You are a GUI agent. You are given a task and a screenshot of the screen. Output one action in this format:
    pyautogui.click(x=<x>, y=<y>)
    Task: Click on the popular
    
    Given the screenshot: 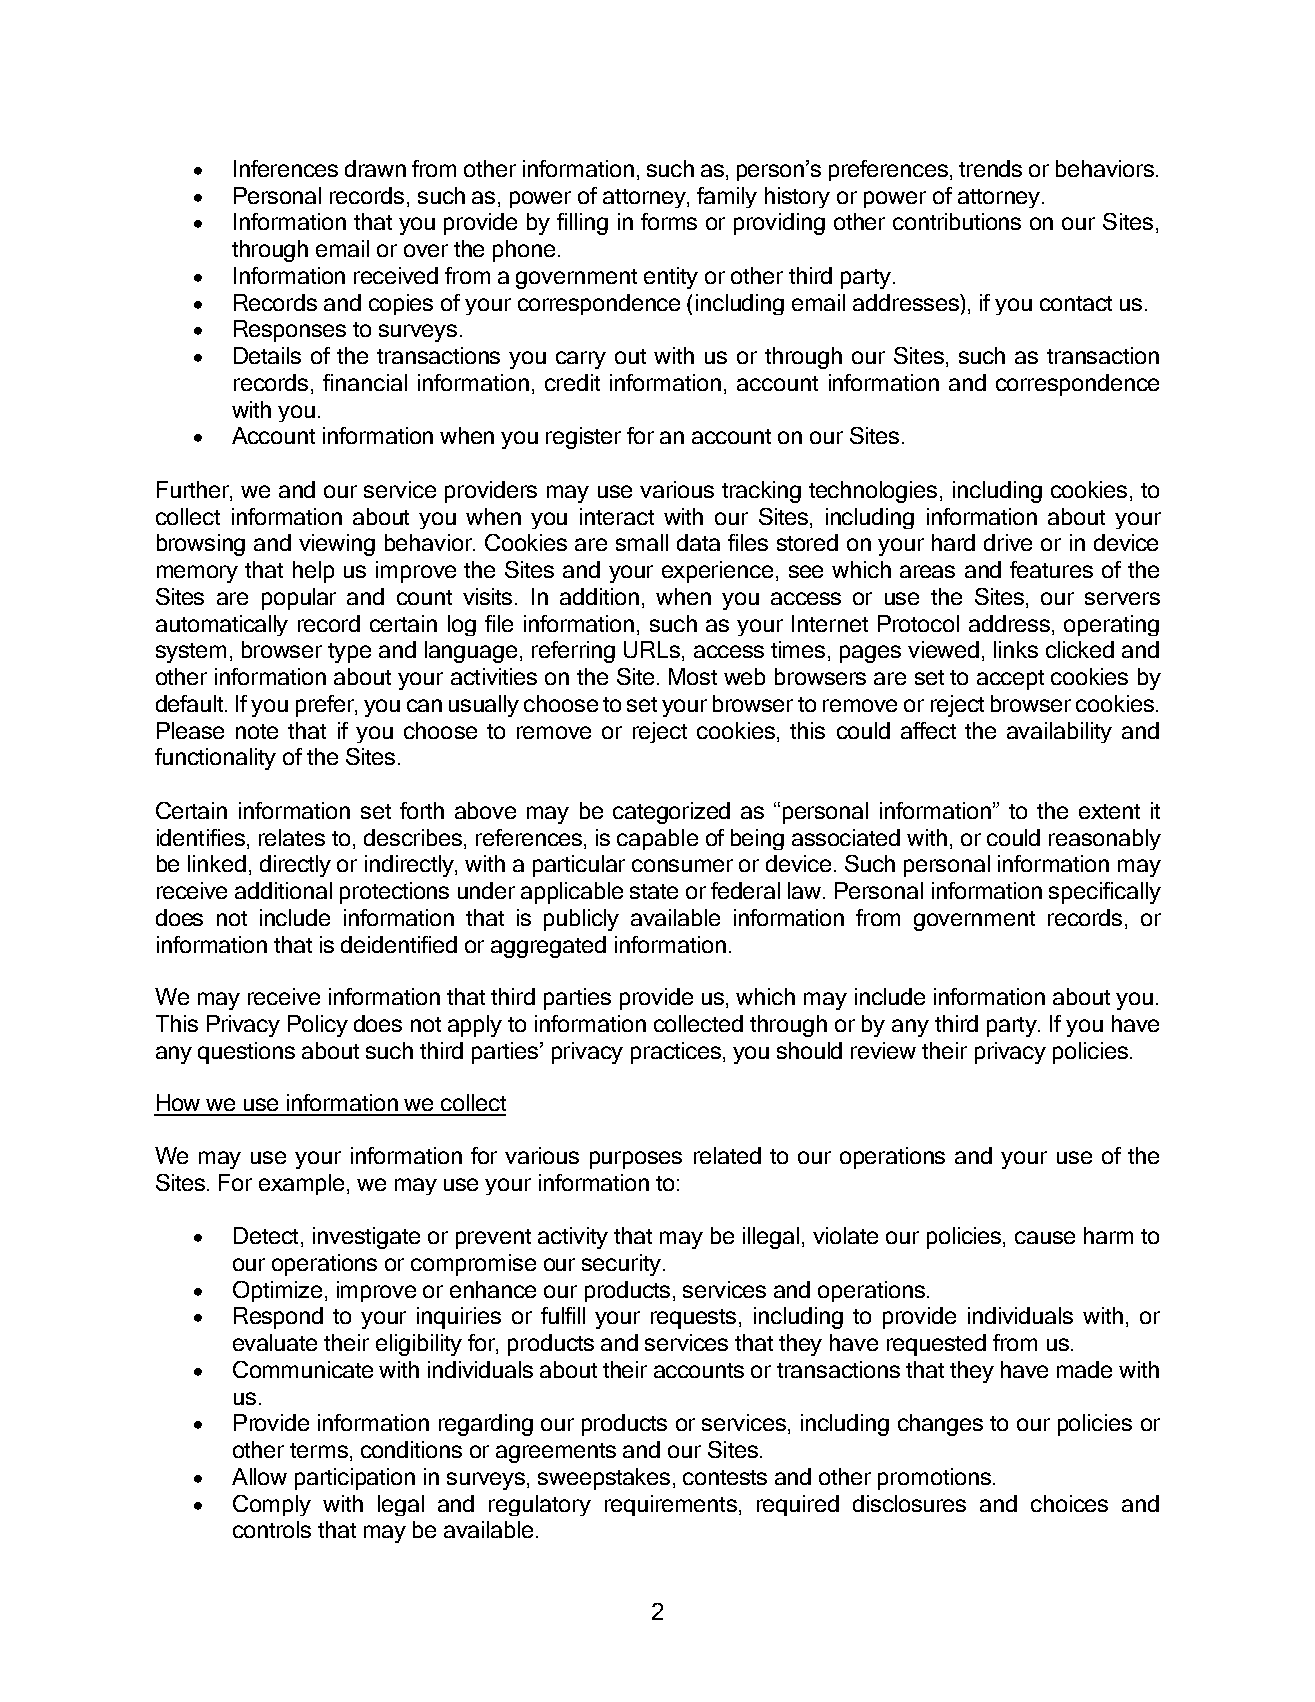 What is the action you would take?
    pyautogui.click(x=299, y=599)
